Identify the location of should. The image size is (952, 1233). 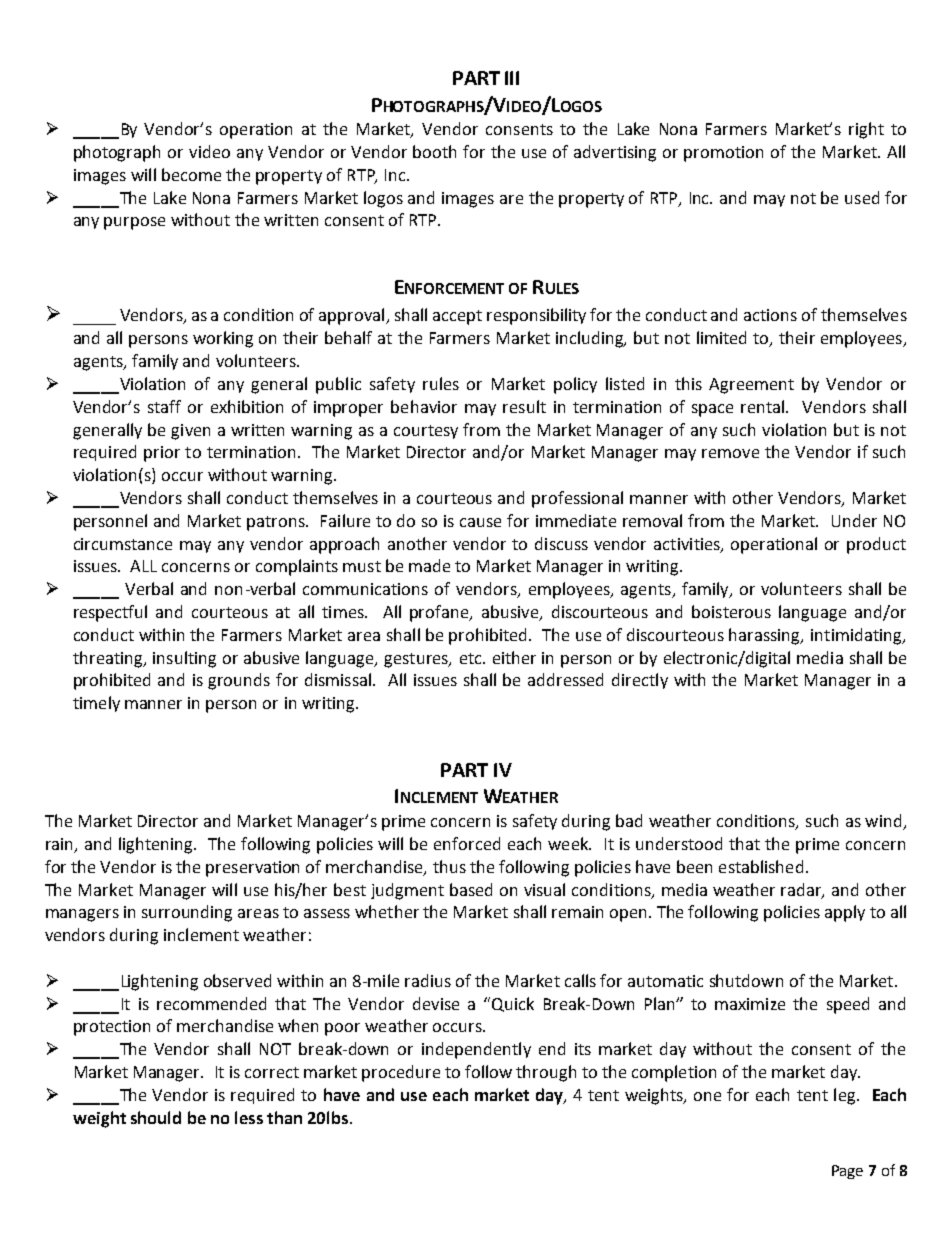
(156, 1117).
